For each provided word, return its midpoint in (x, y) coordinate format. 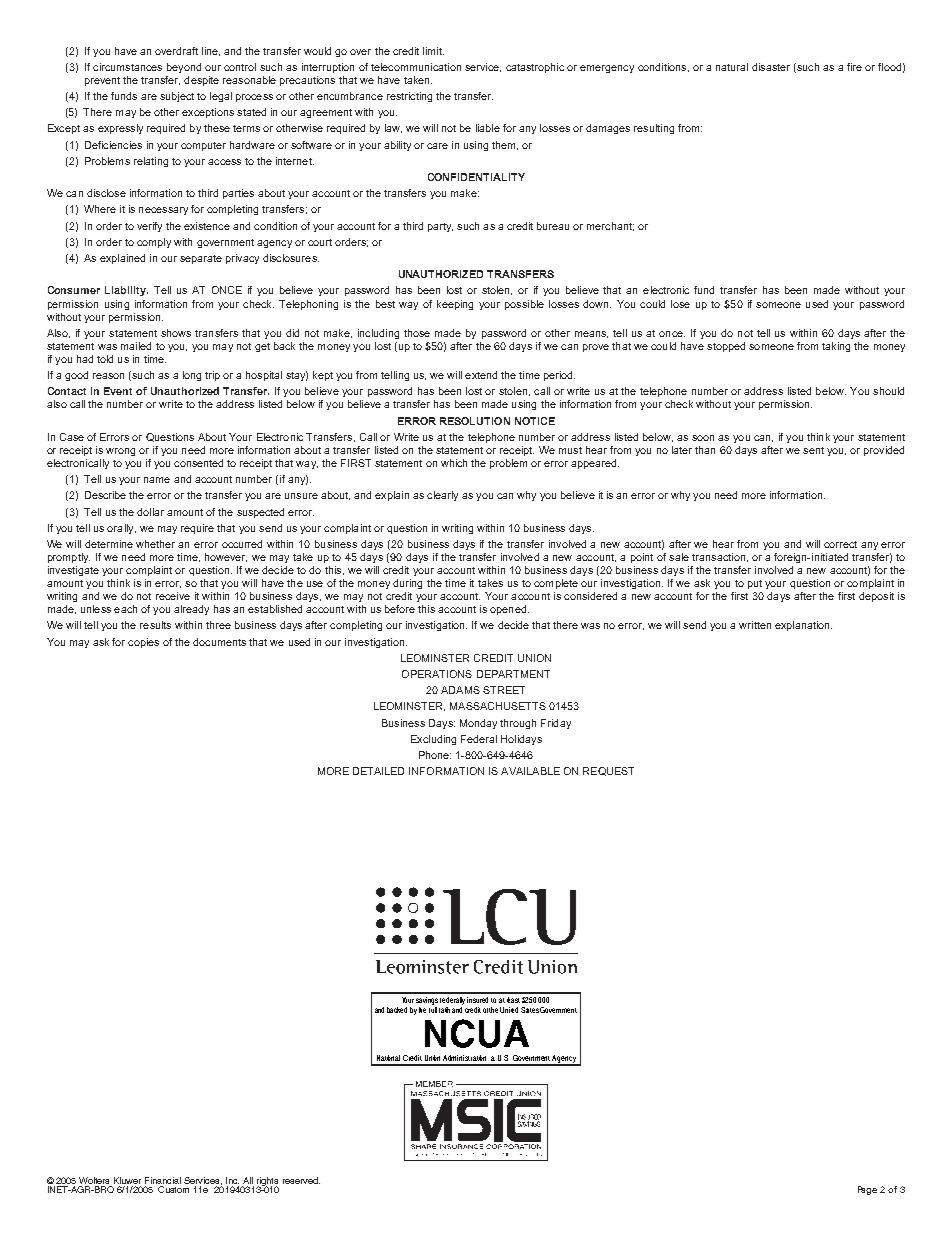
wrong (120, 452)
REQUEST (608, 771)
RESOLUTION (475, 421)
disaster (771, 67)
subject (177, 97)
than (705, 450)
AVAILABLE (530, 771)
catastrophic (535, 68)
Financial (163, 1182)
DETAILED (378, 771)
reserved (301, 1180)
